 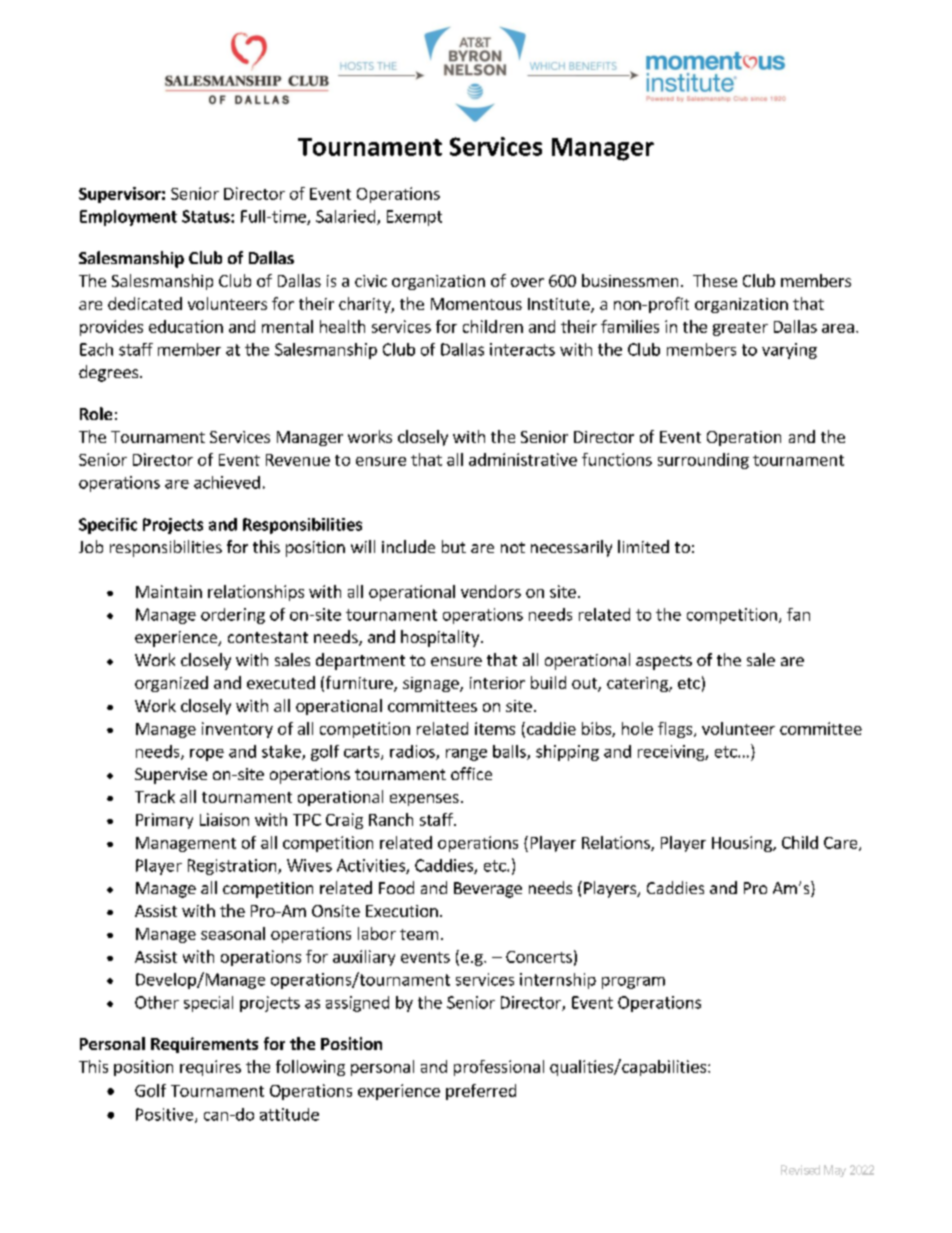 What do you see at coordinates (164, 821) in the document?
I see `Primary` at bounding box center [164, 821].
